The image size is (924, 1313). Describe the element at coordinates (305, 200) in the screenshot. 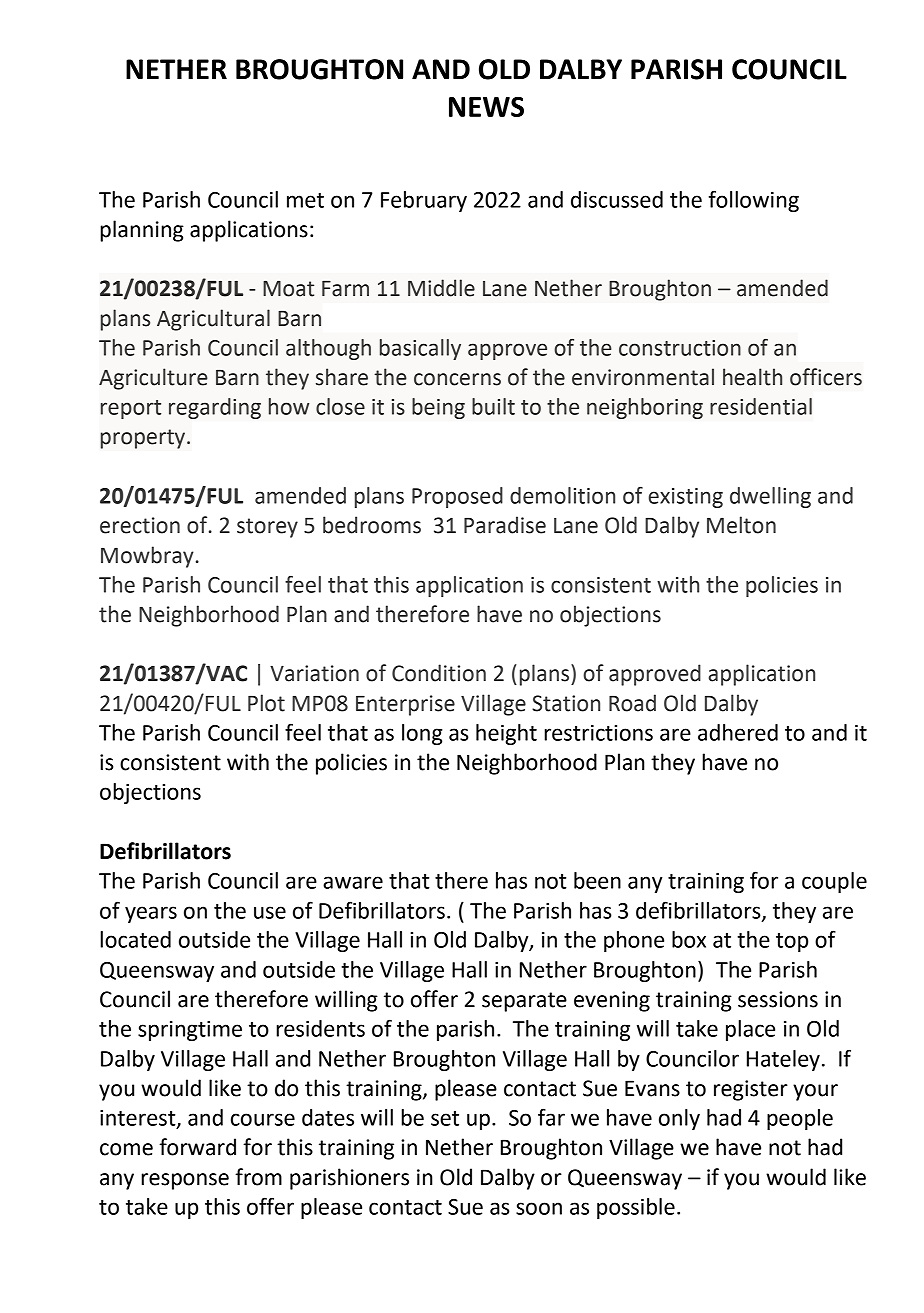

I see `met` at that location.
